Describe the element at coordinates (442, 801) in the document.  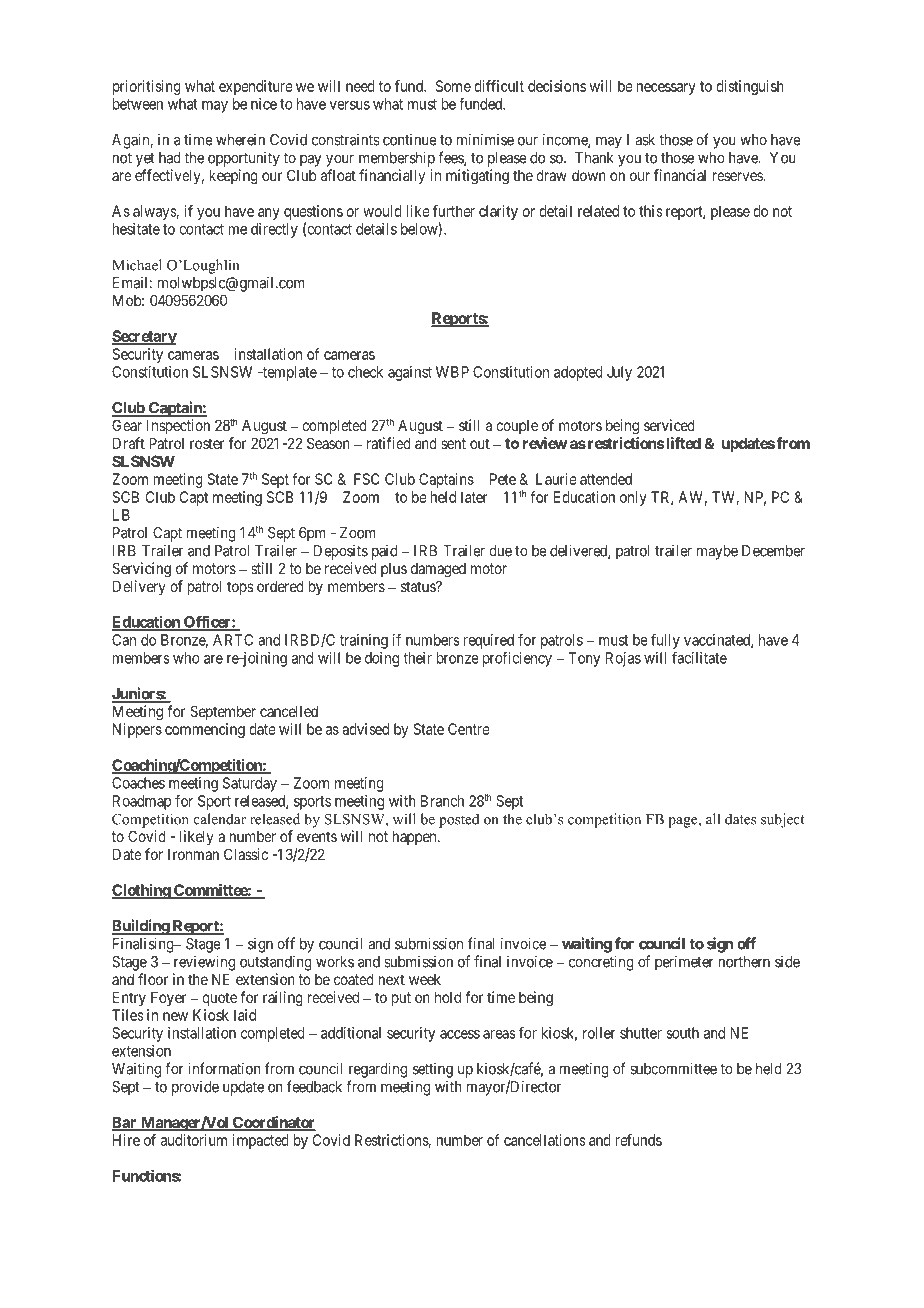
I see `Branch` at that location.
